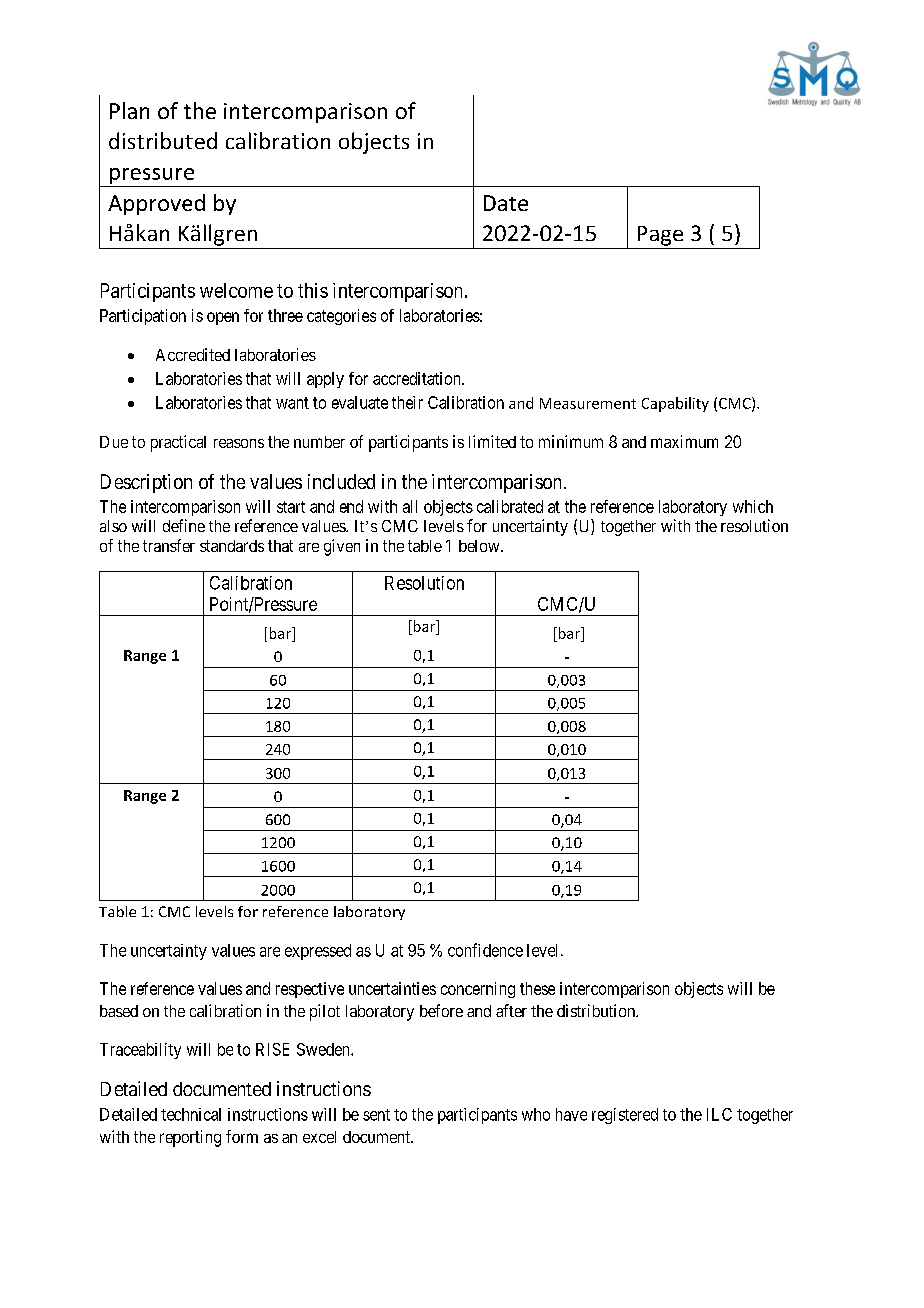 This page has width=924, height=1308. What do you see at coordinates (660, 236) in the page?
I see `Page` at bounding box center [660, 236].
